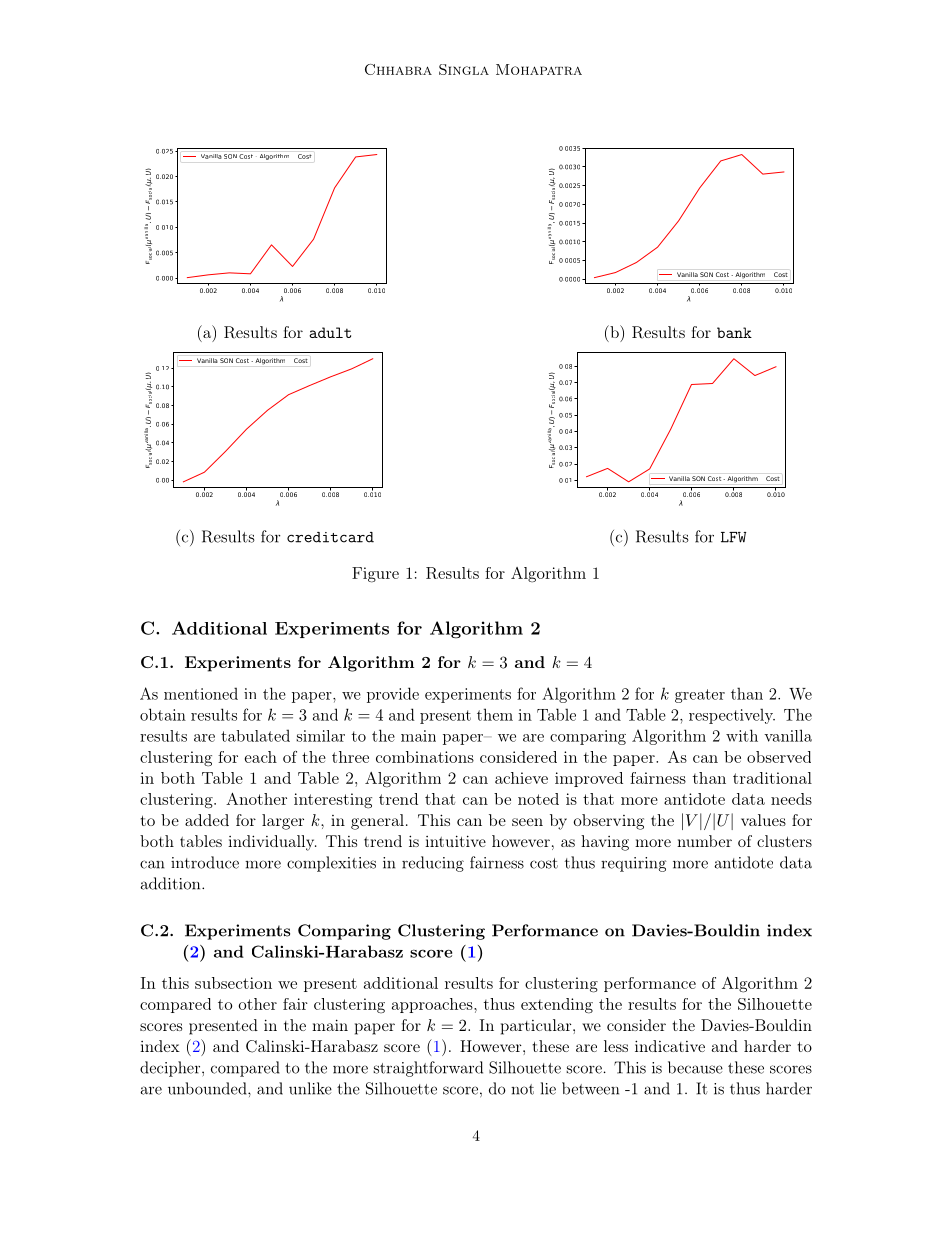  What do you see at coordinates (207, 820) in the document?
I see `added` at bounding box center [207, 820].
